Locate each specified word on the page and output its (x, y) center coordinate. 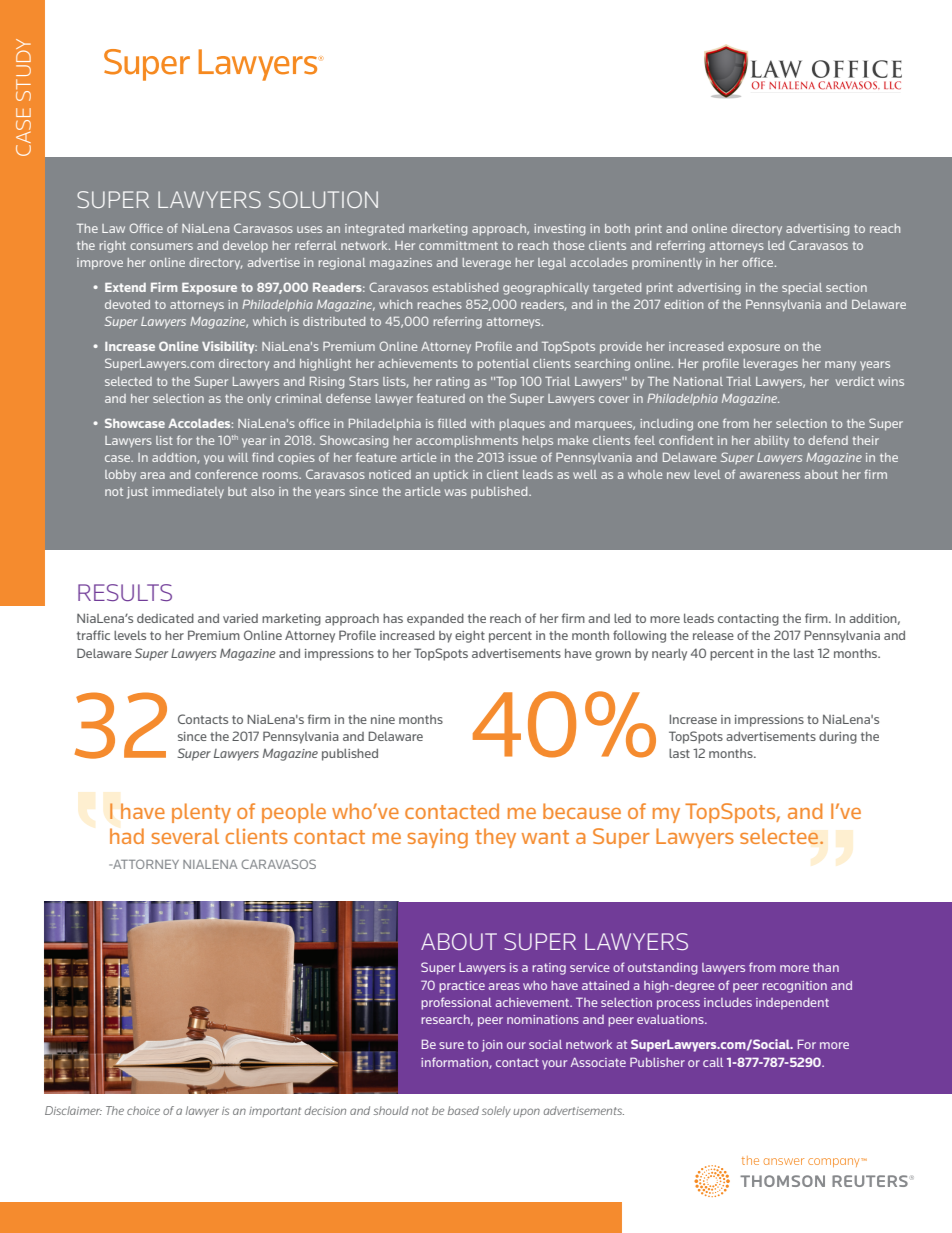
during (838, 738)
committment (458, 245)
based (463, 1110)
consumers (161, 246)
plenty (201, 813)
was (456, 492)
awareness (770, 475)
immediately (188, 493)
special (802, 289)
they (495, 838)
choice (143, 1110)
